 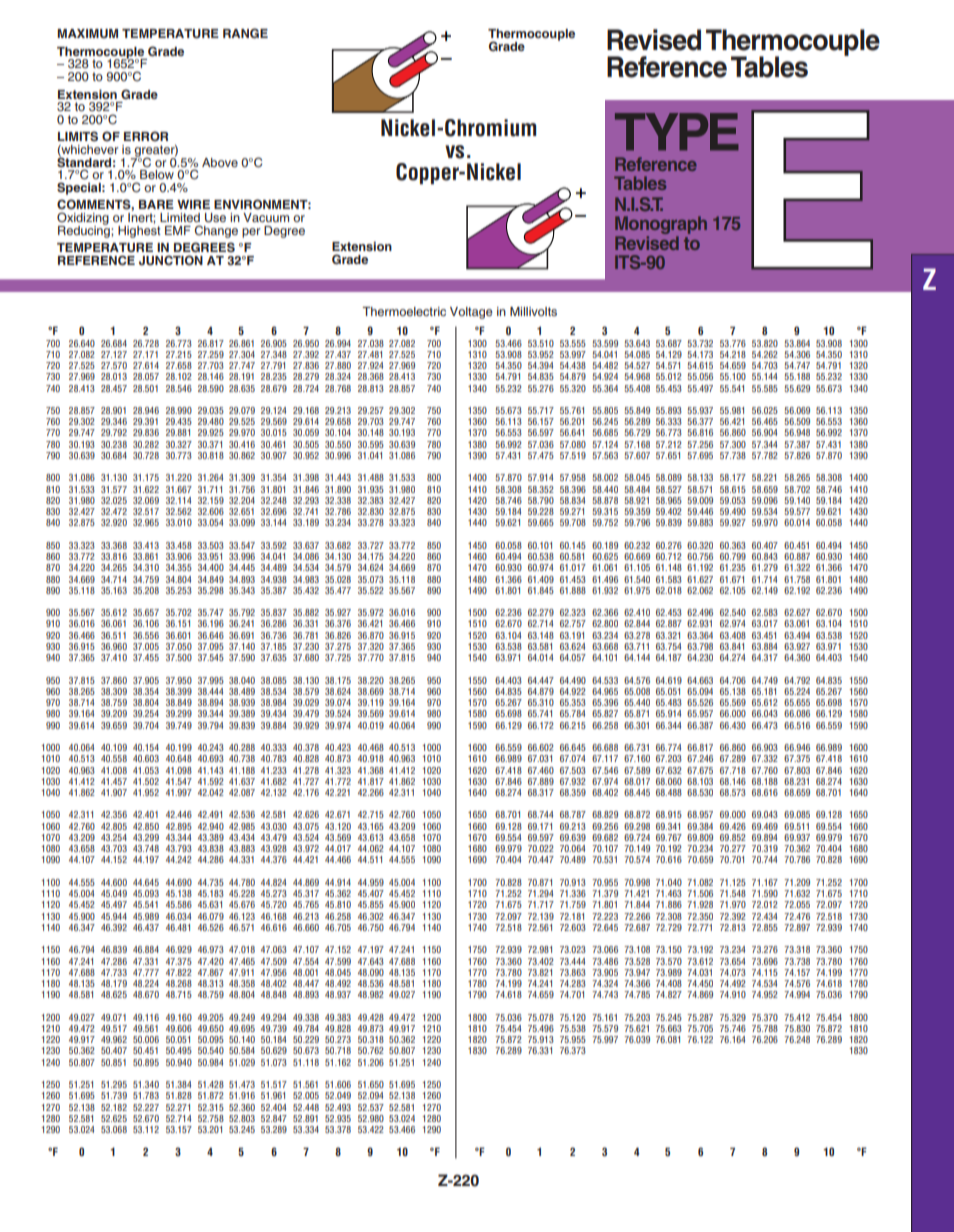 I want to click on JUNCTION, so click(x=171, y=260).
